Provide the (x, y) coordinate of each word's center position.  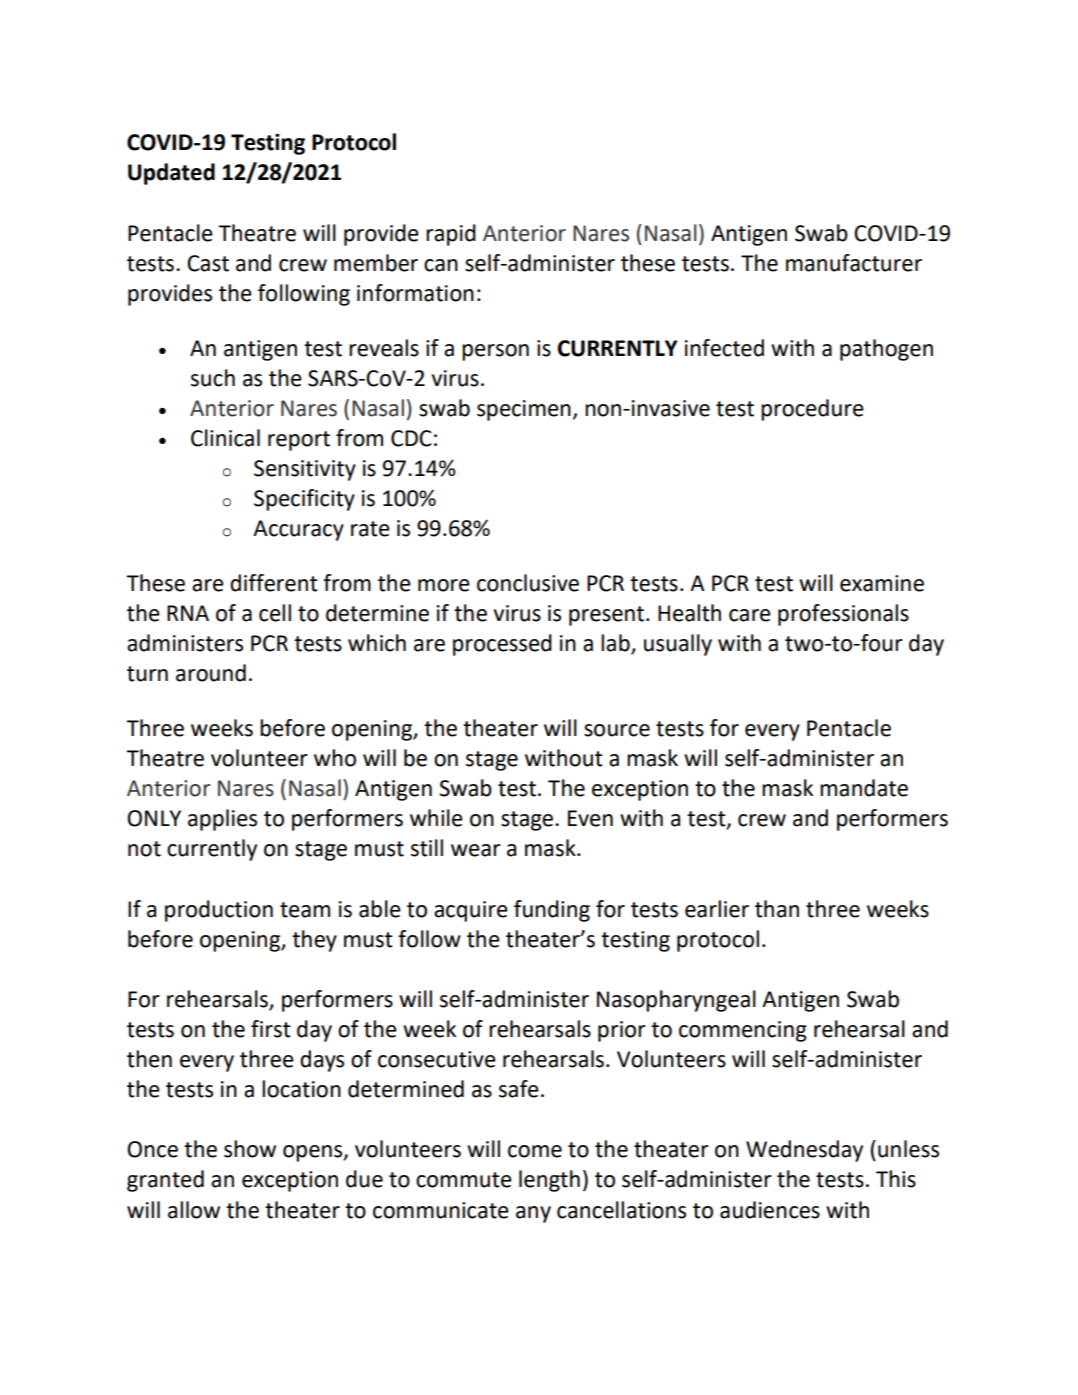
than (777, 909)
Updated (171, 174)
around (211, 673)
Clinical (225, 438)
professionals (843, 615)
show (250, 1149)
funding (552, 911)
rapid (451, 235)
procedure (812, 410)
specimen (524, 410)
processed (502, 645)
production (219, 911)
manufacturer (854, 263)
